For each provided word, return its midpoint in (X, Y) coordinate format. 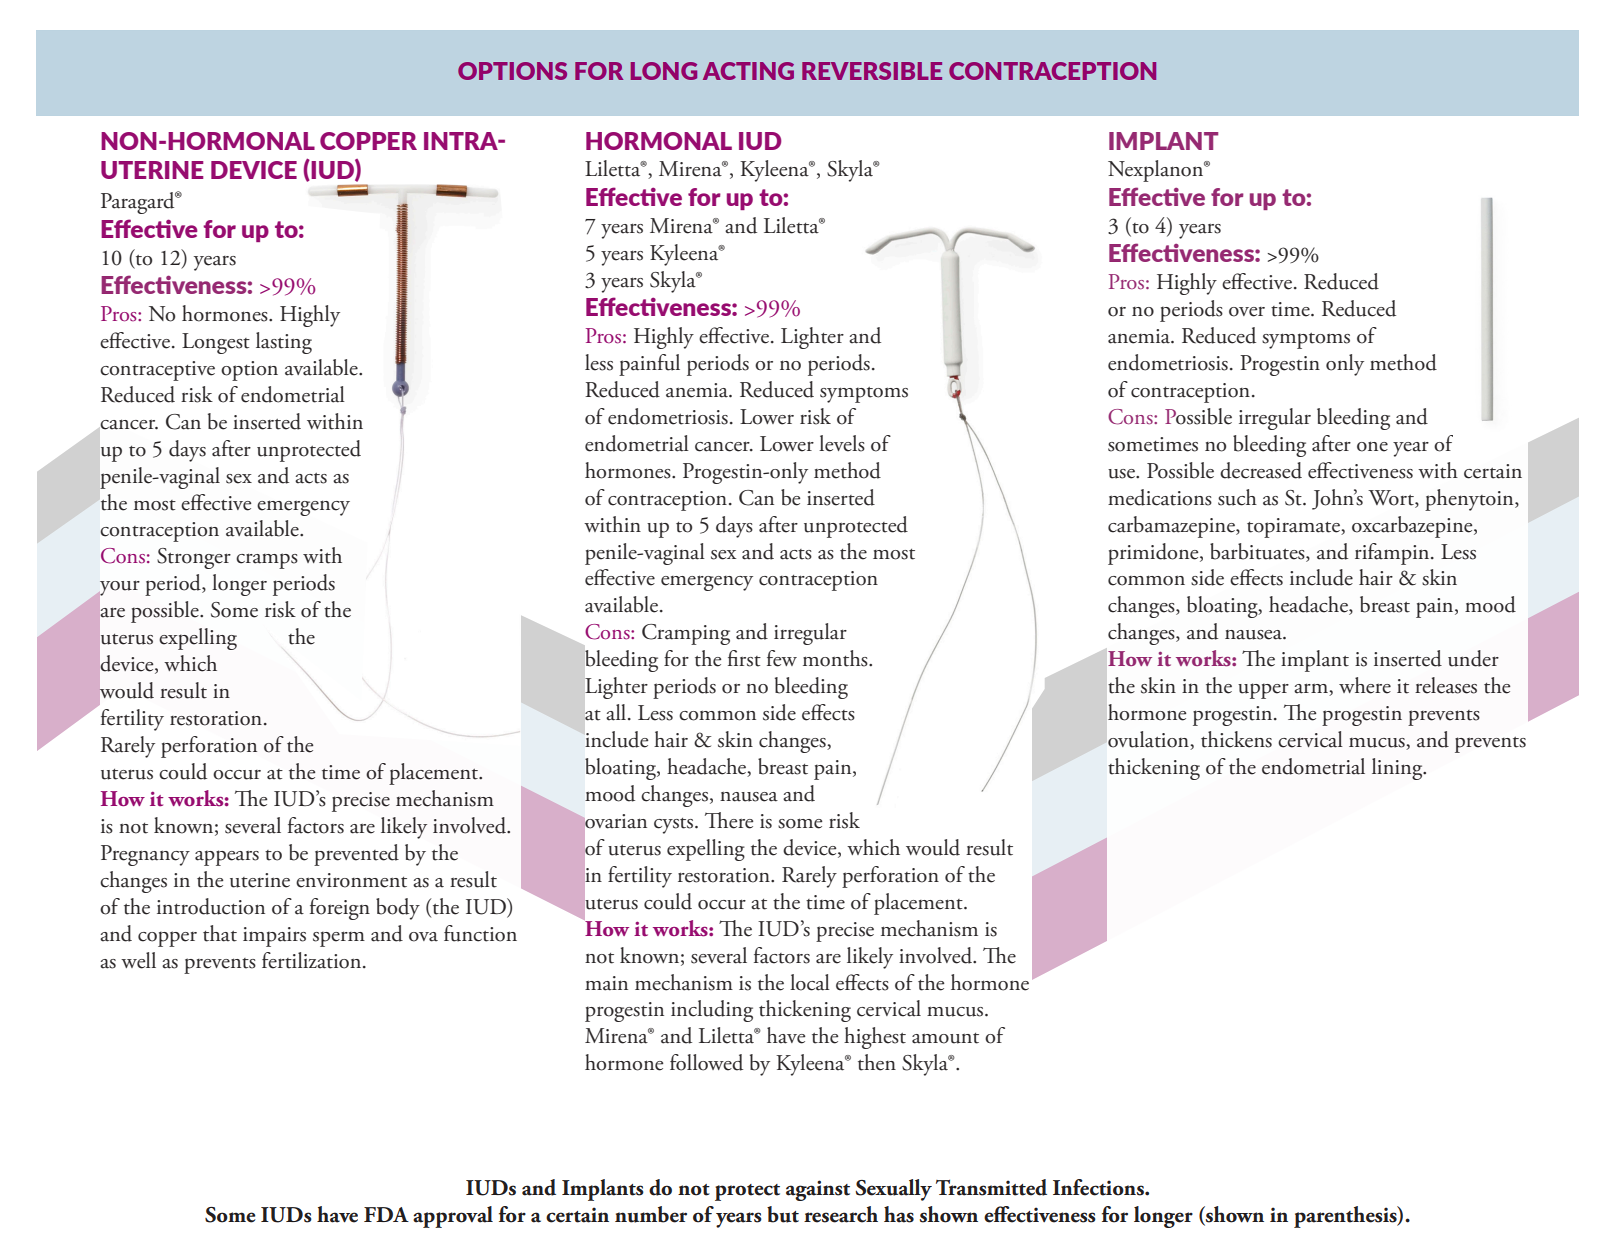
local (810, 982)
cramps (267, 561)
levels (842, 443)
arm (1312, 689)
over (1247, 312)
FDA (386, 1214)
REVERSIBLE (872, 71)
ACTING (748, 71)
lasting (284, 343)
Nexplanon (1157, 171)
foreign (340, 909)
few (782, 658)
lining (1398, 769)
